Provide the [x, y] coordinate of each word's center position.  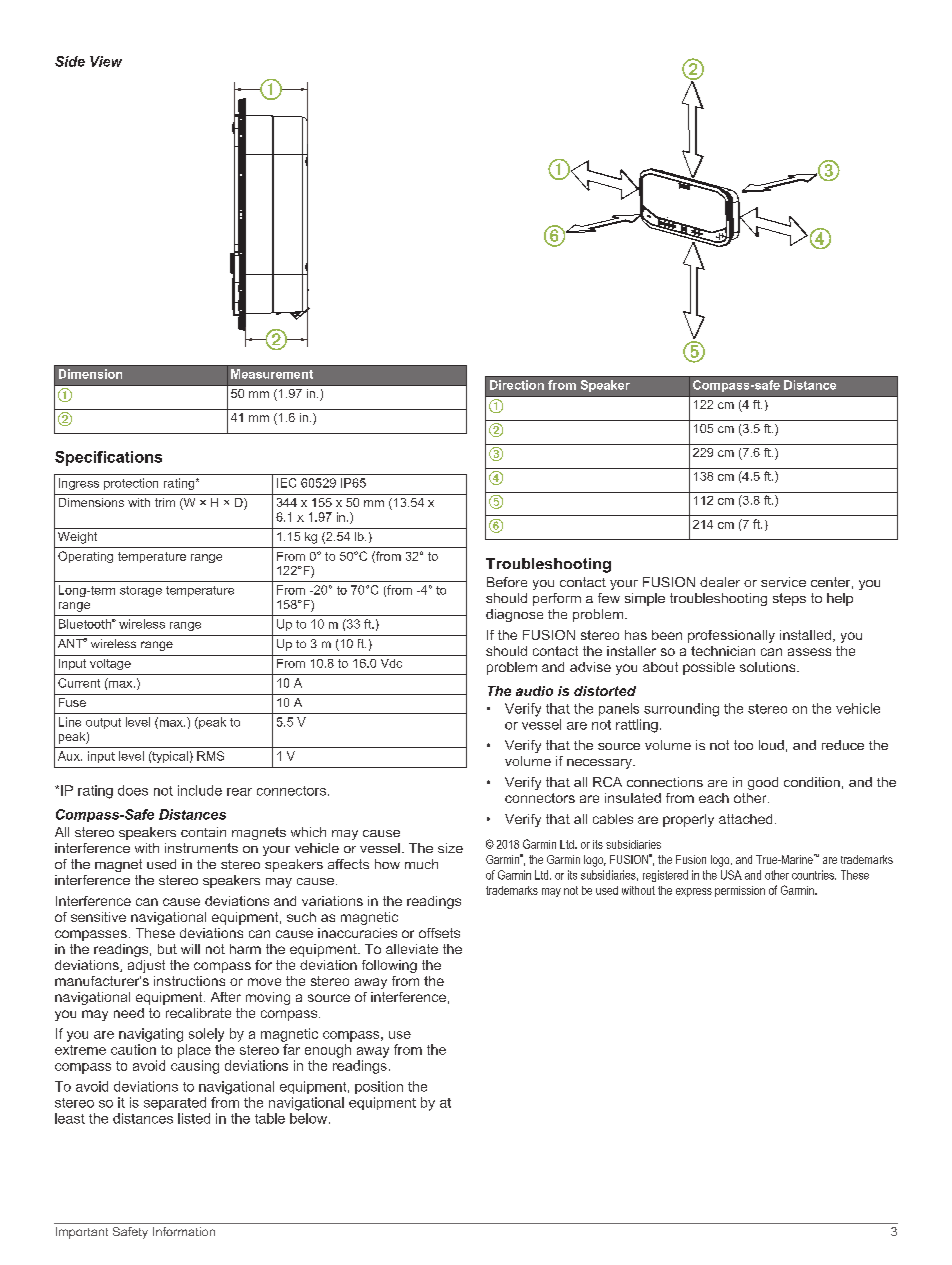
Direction [517, 385]
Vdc [391, 663]
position [379, 1087]
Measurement [272, 374]
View [106, 61]
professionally [731, 636]
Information [184, 1231]
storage [141, 591]
